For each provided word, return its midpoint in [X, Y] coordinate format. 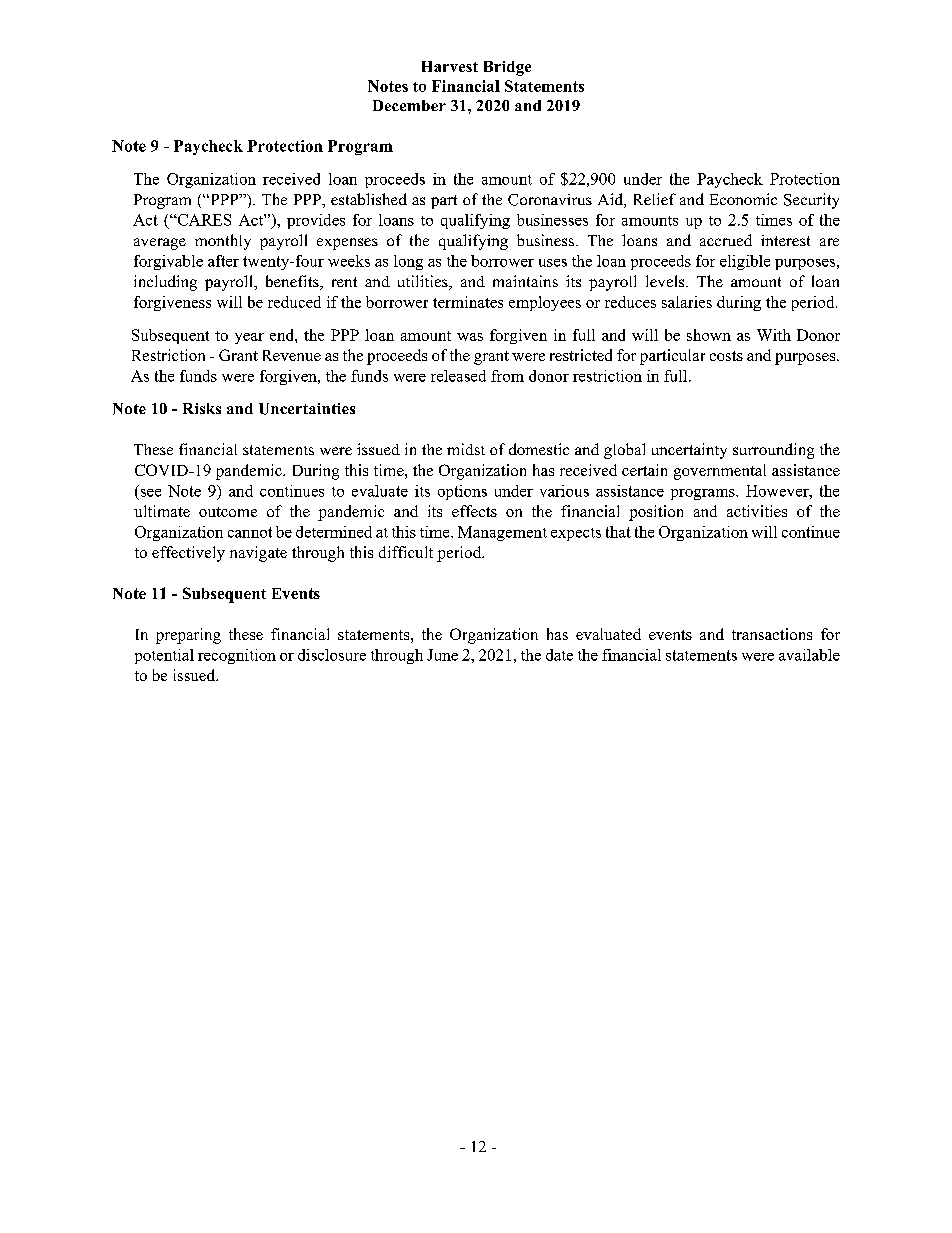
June [442, 655]
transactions [772, 634]
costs [726, 356]
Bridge [507, 68]
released [458, 376]
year [249, 338]
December [409, 105]
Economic [743, 199]
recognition [237, 656]
